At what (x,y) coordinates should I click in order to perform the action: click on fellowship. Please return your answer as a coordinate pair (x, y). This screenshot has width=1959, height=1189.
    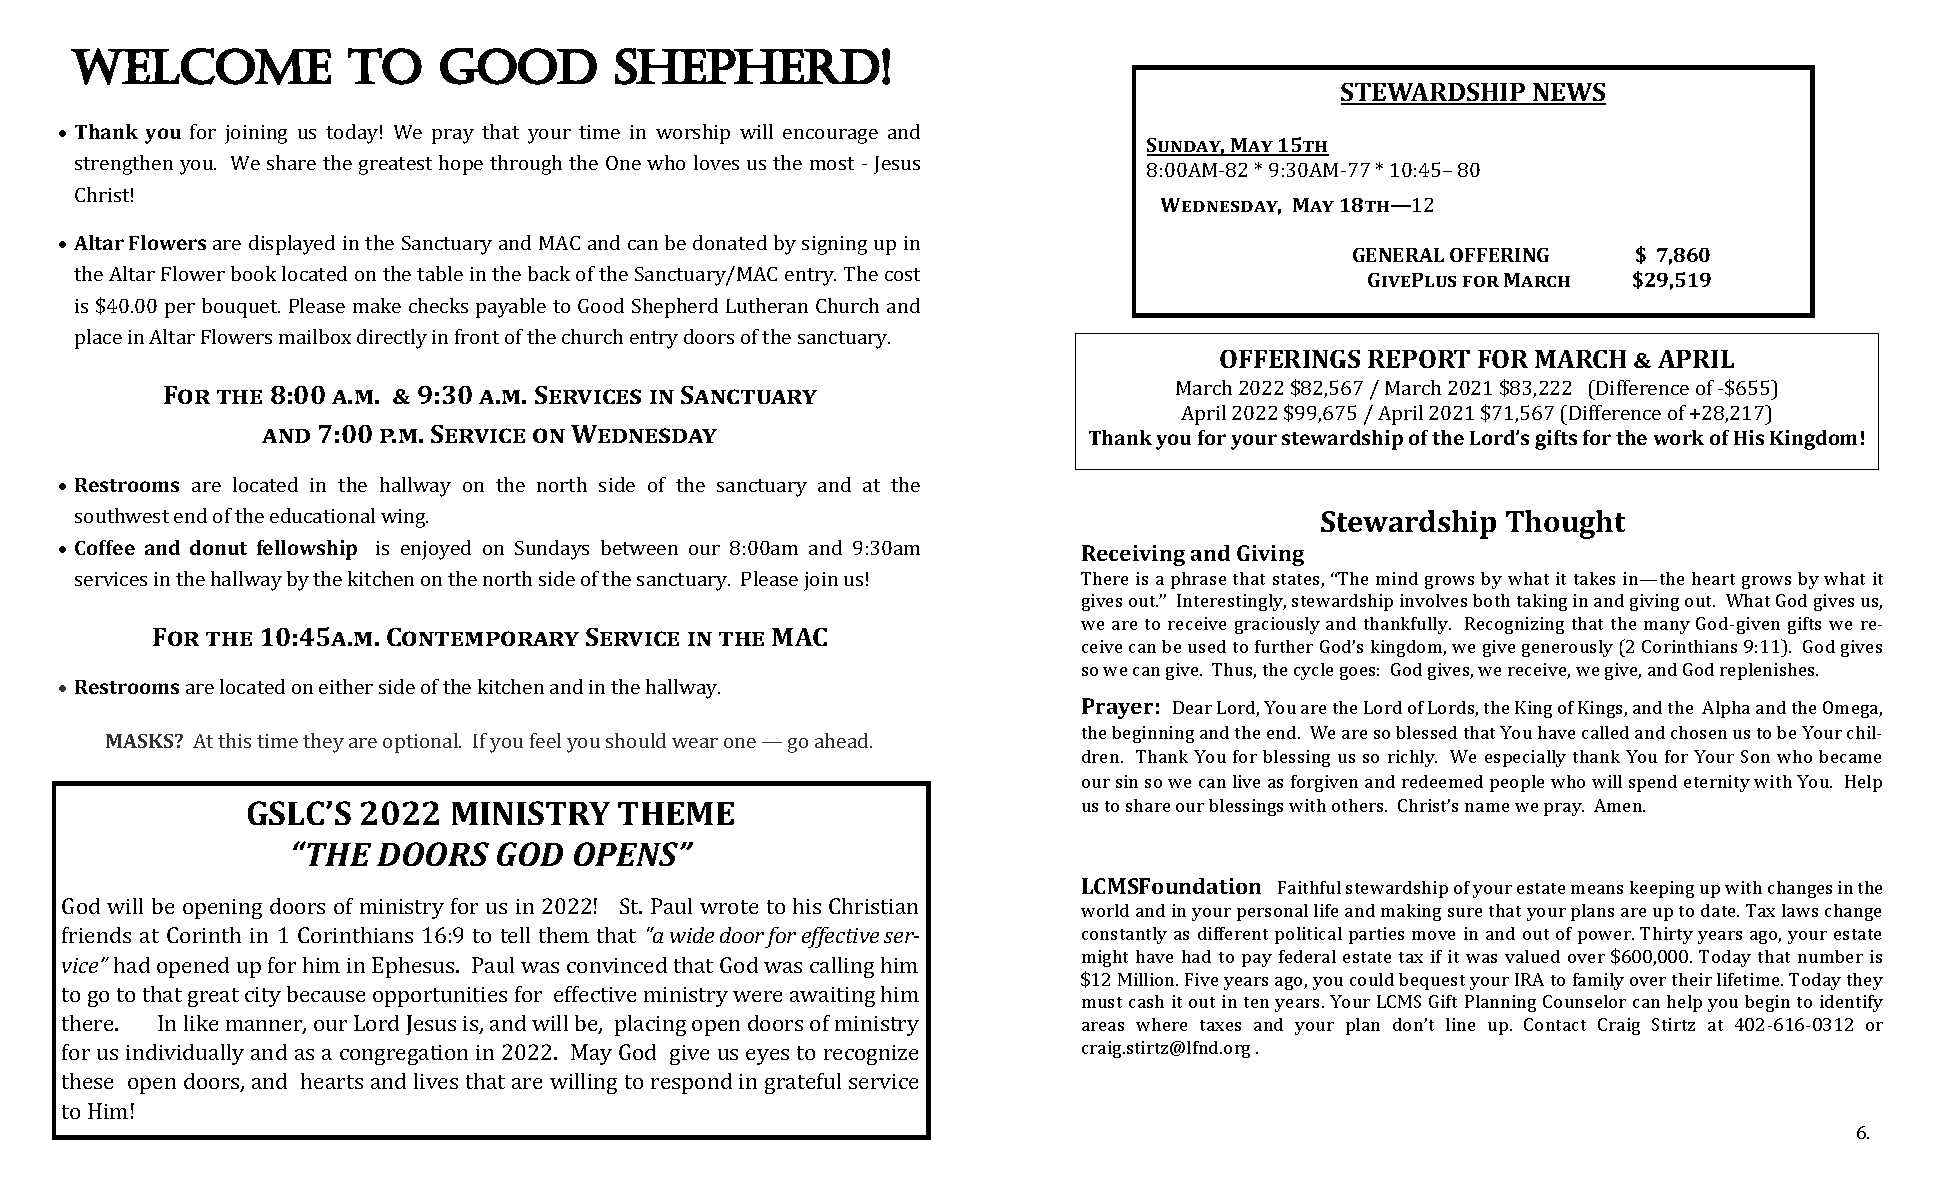
    Looking at the image, I should click on (307, 550).
